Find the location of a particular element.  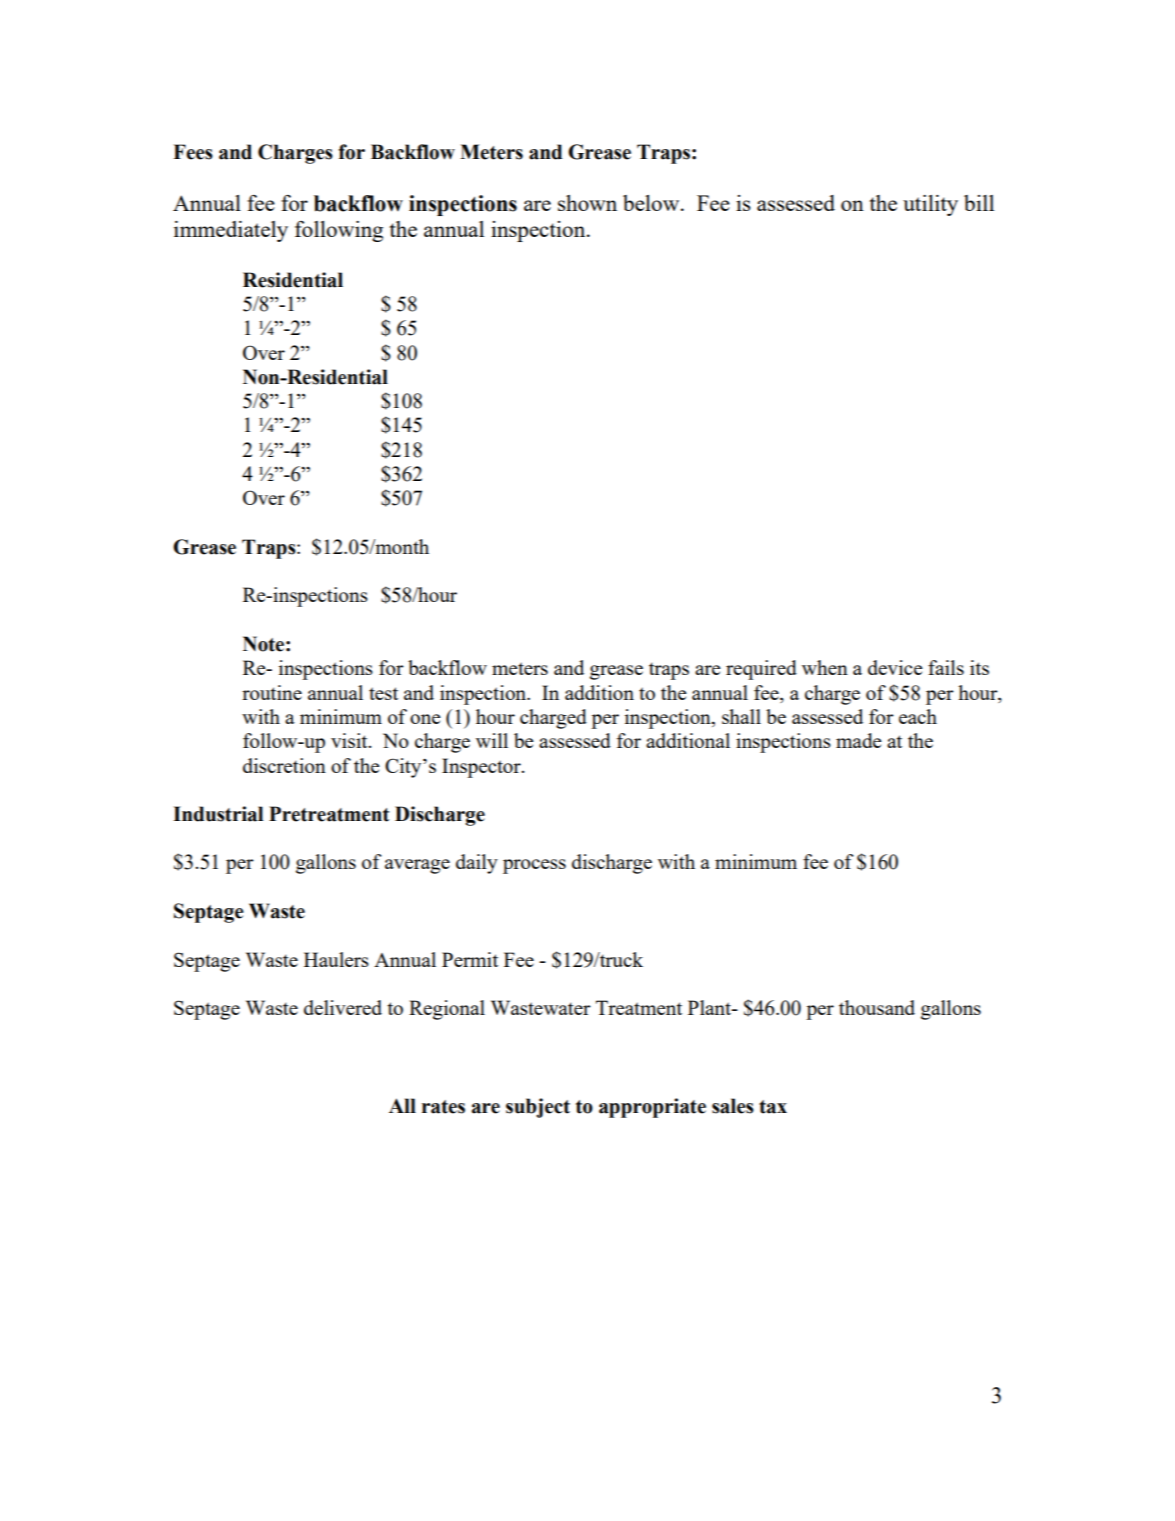

delivered is located at coordinates (343, 1007).
